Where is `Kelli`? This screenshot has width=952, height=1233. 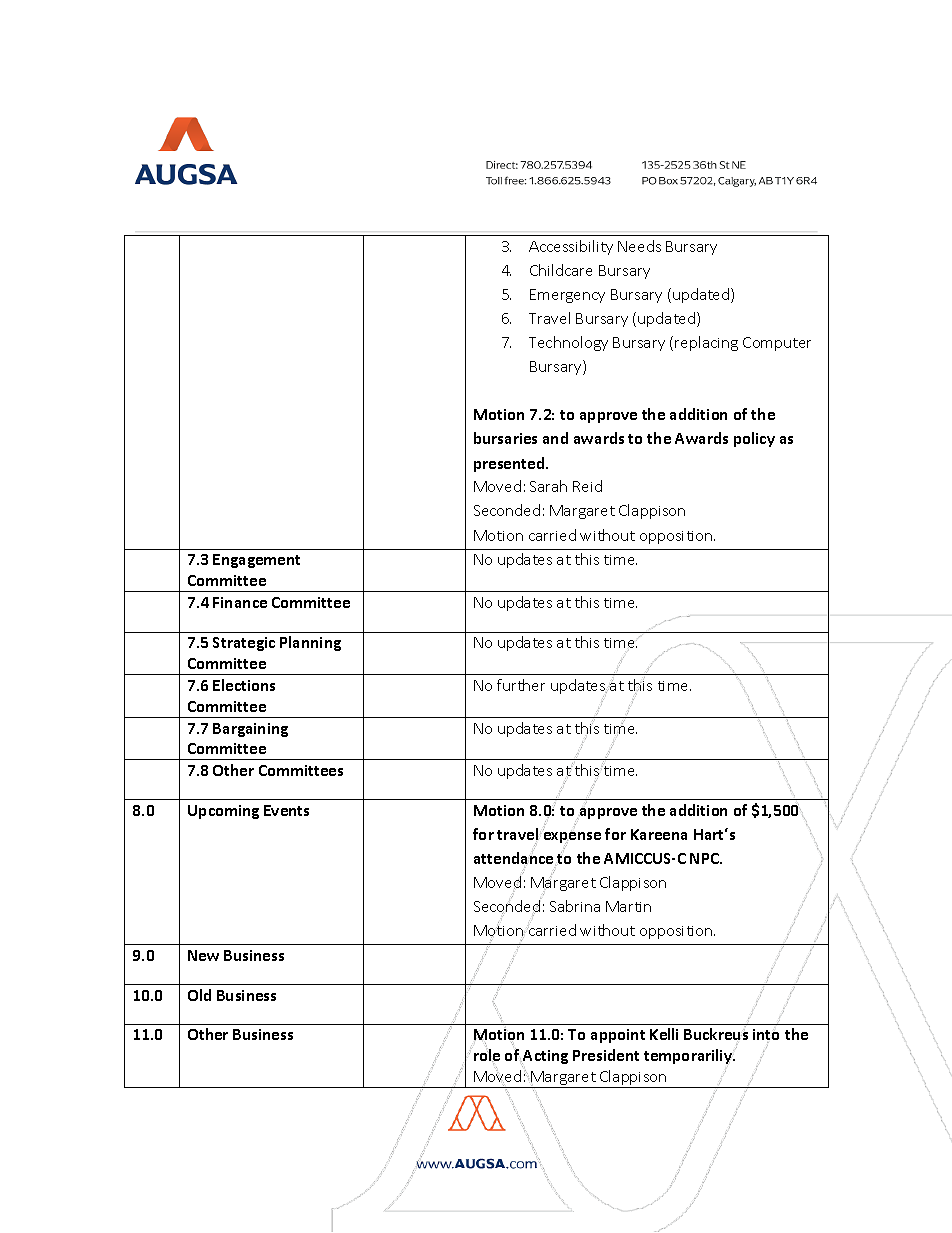
Kelli is located at coordinates (664, 1034).
